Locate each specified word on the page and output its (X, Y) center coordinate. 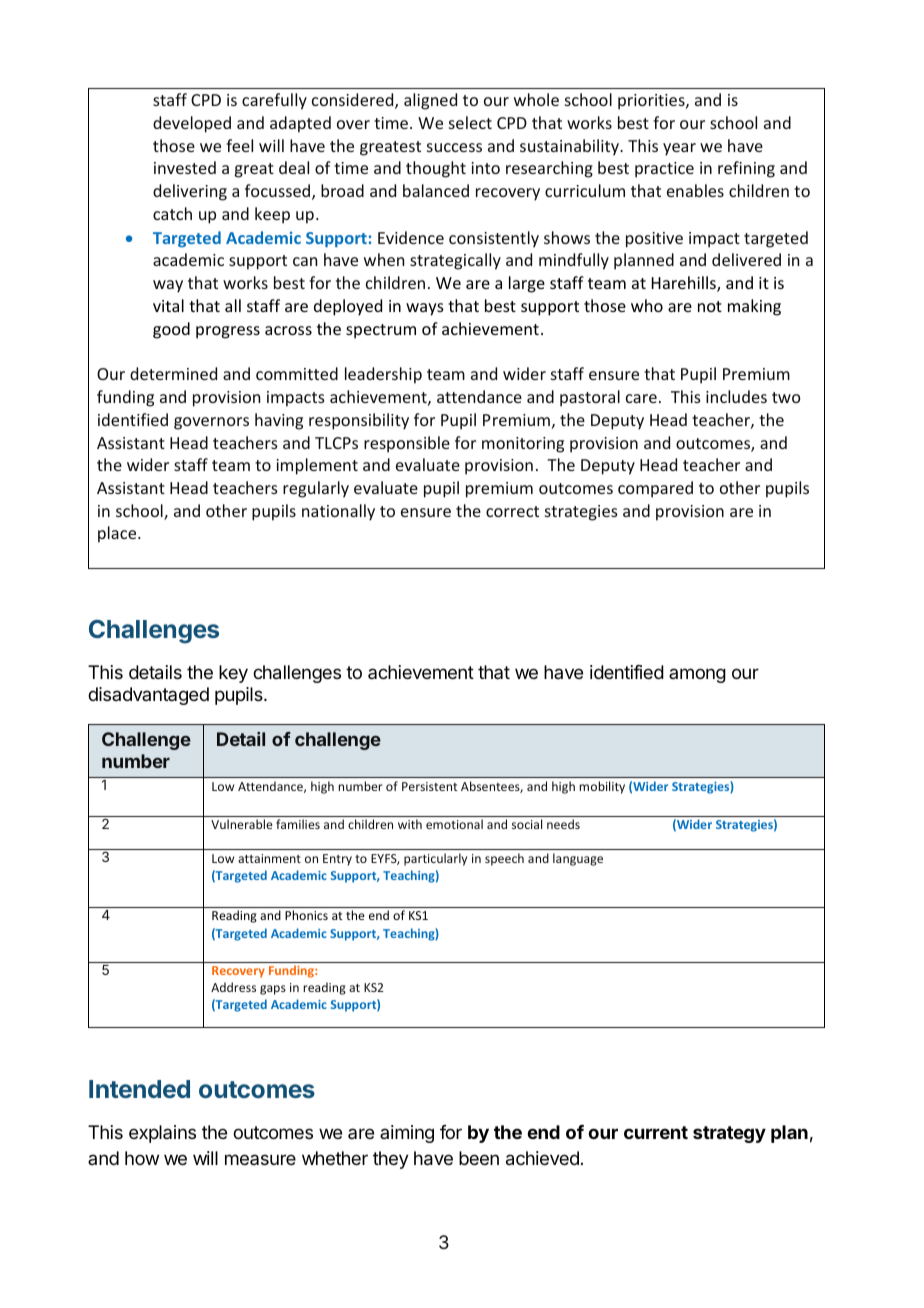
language (578, 859)
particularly (435, 859)
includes (736, 396)
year (679, 149)
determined (173, 373)
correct (512, 511)
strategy (729, 1134)
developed (192, 124)
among (697, 675)
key (233, 674)
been (479, 1158)
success (454, 147)
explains (162, 1134)
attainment (269, 858)
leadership (383, 375)
